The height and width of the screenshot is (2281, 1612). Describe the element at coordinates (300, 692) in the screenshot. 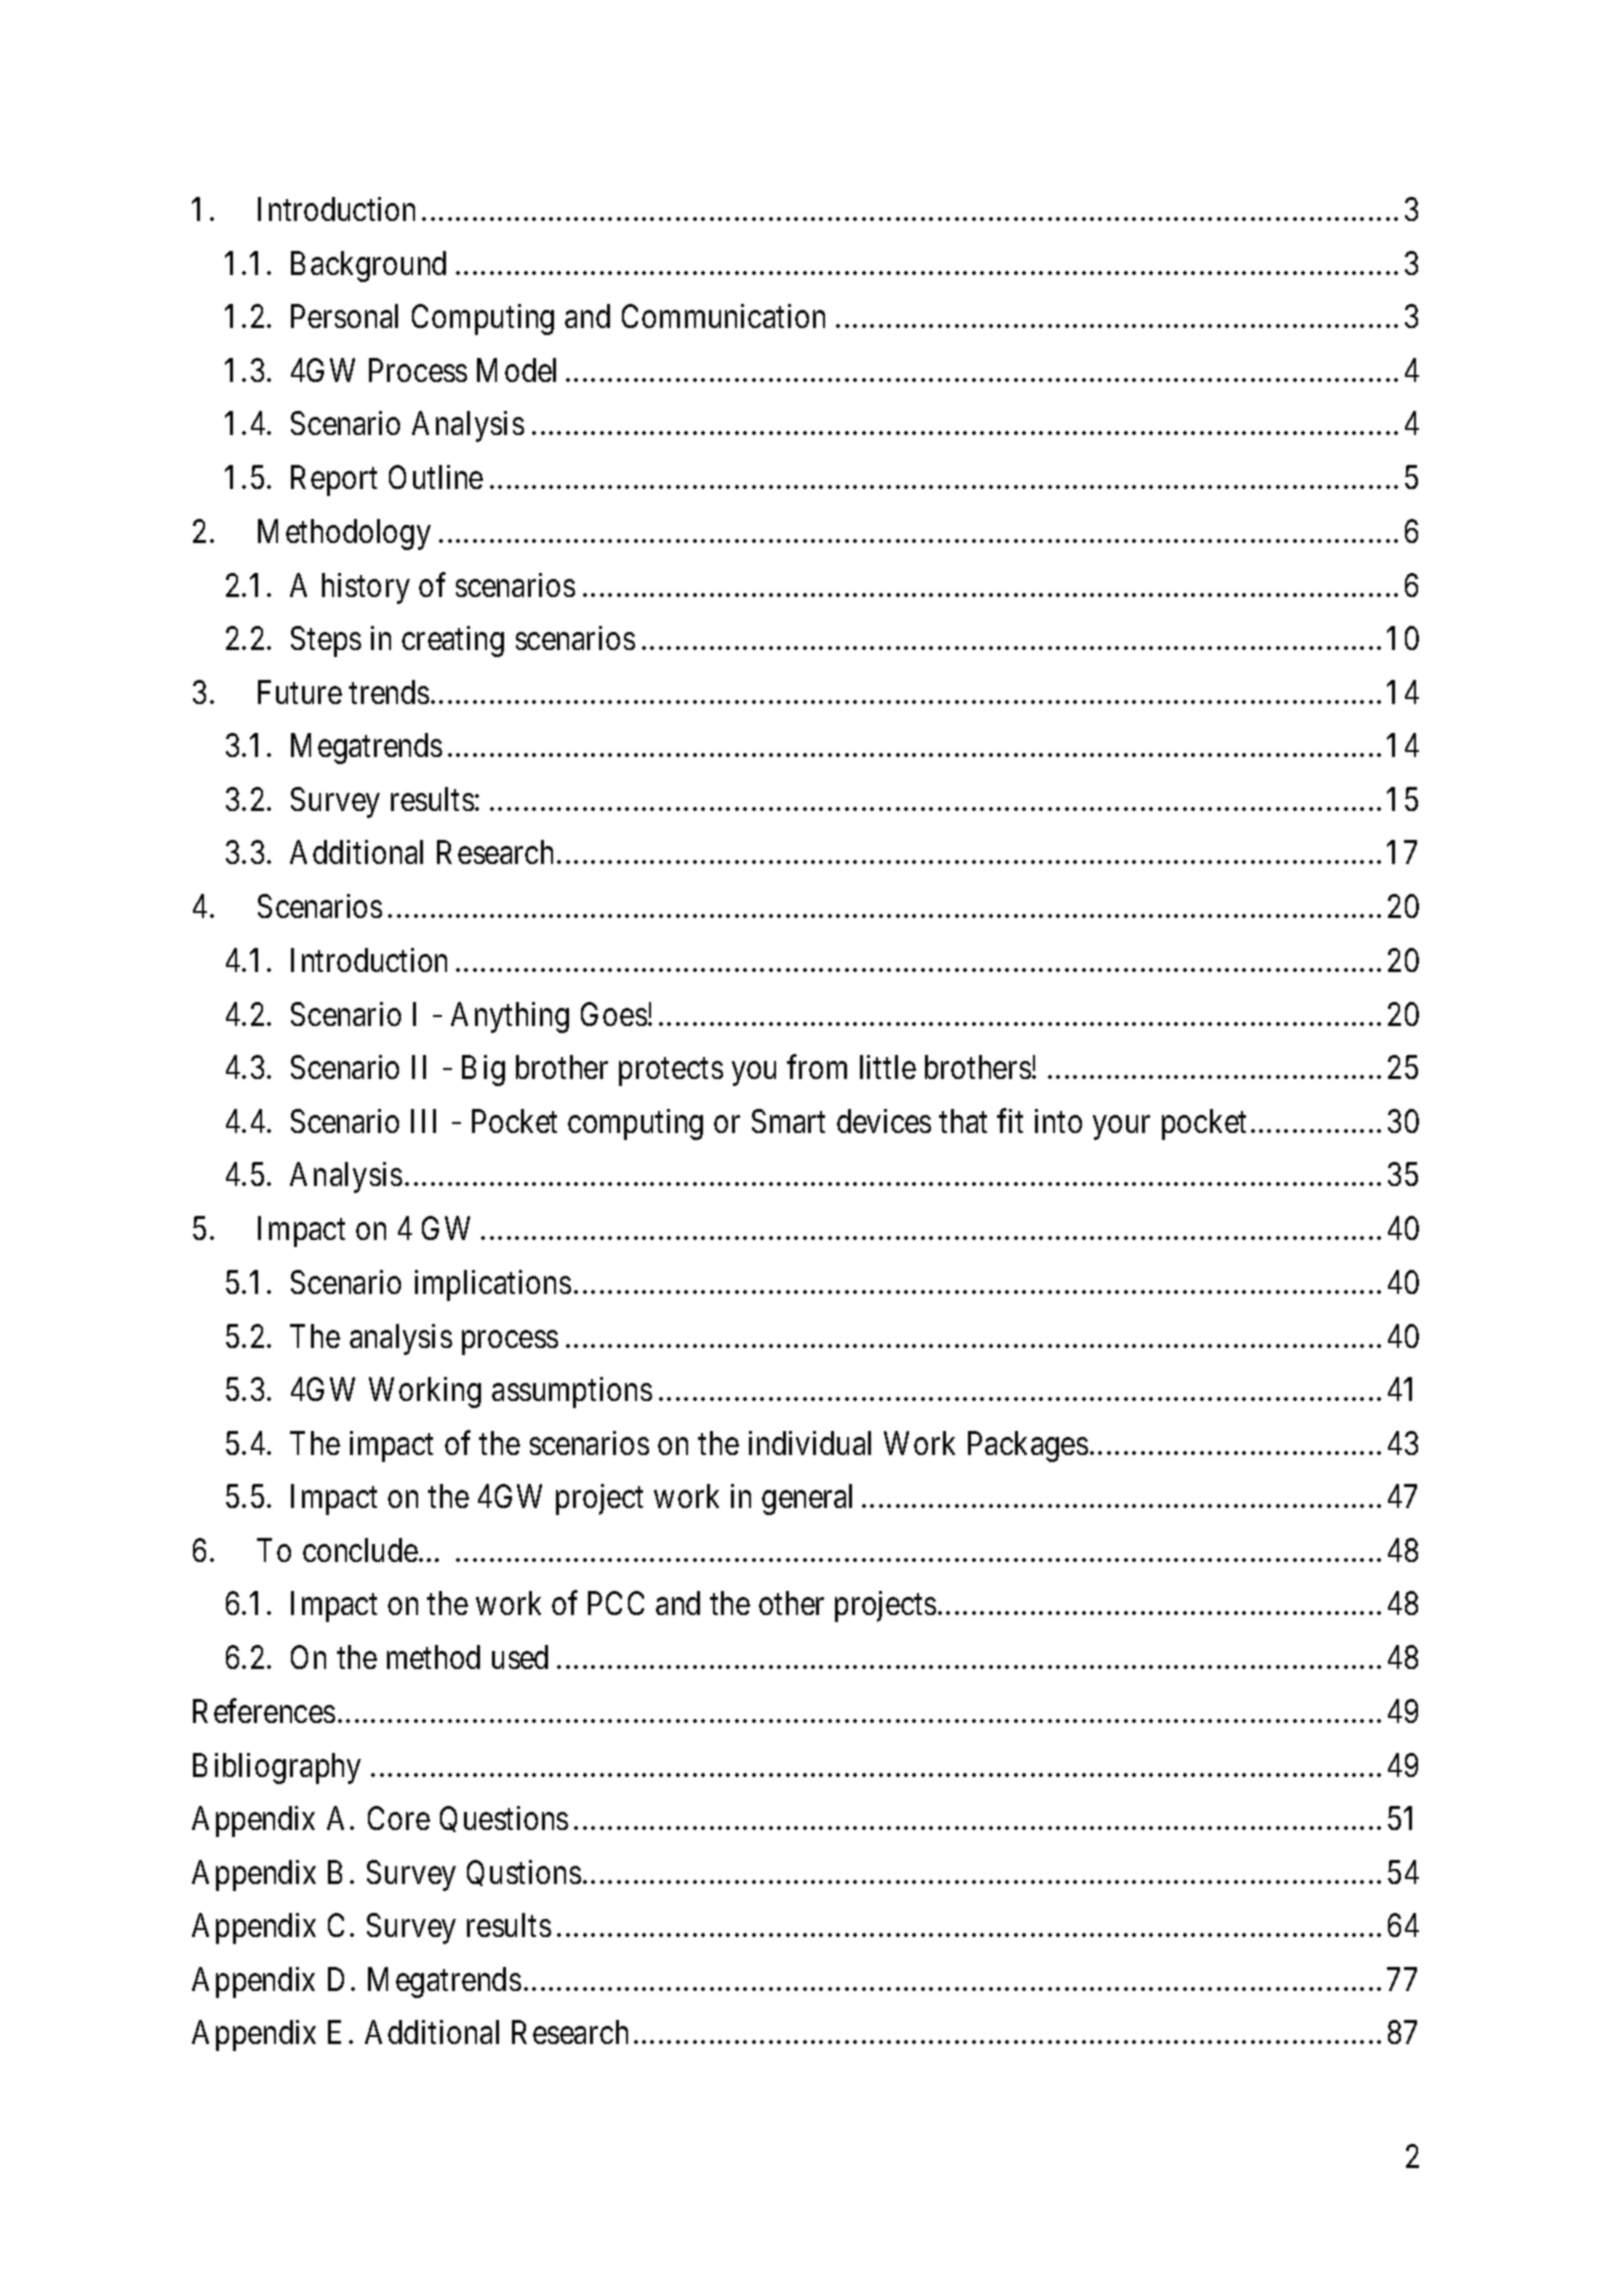

I see `Future` at that location.
